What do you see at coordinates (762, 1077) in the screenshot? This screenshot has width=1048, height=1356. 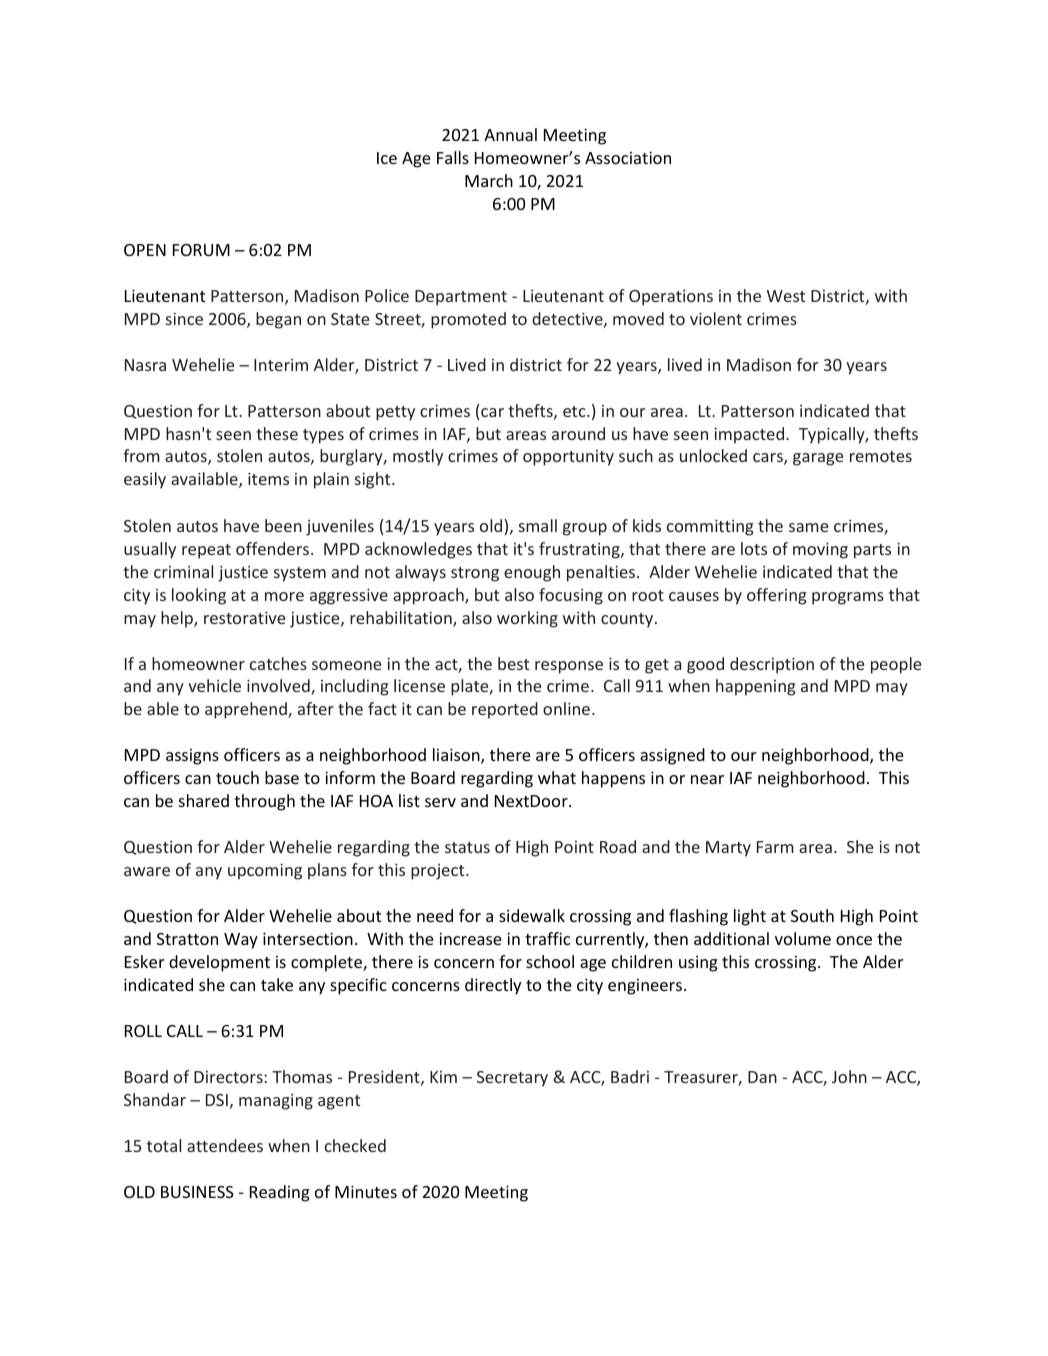 I see `Dan` at bounding box center [762, 1077].
